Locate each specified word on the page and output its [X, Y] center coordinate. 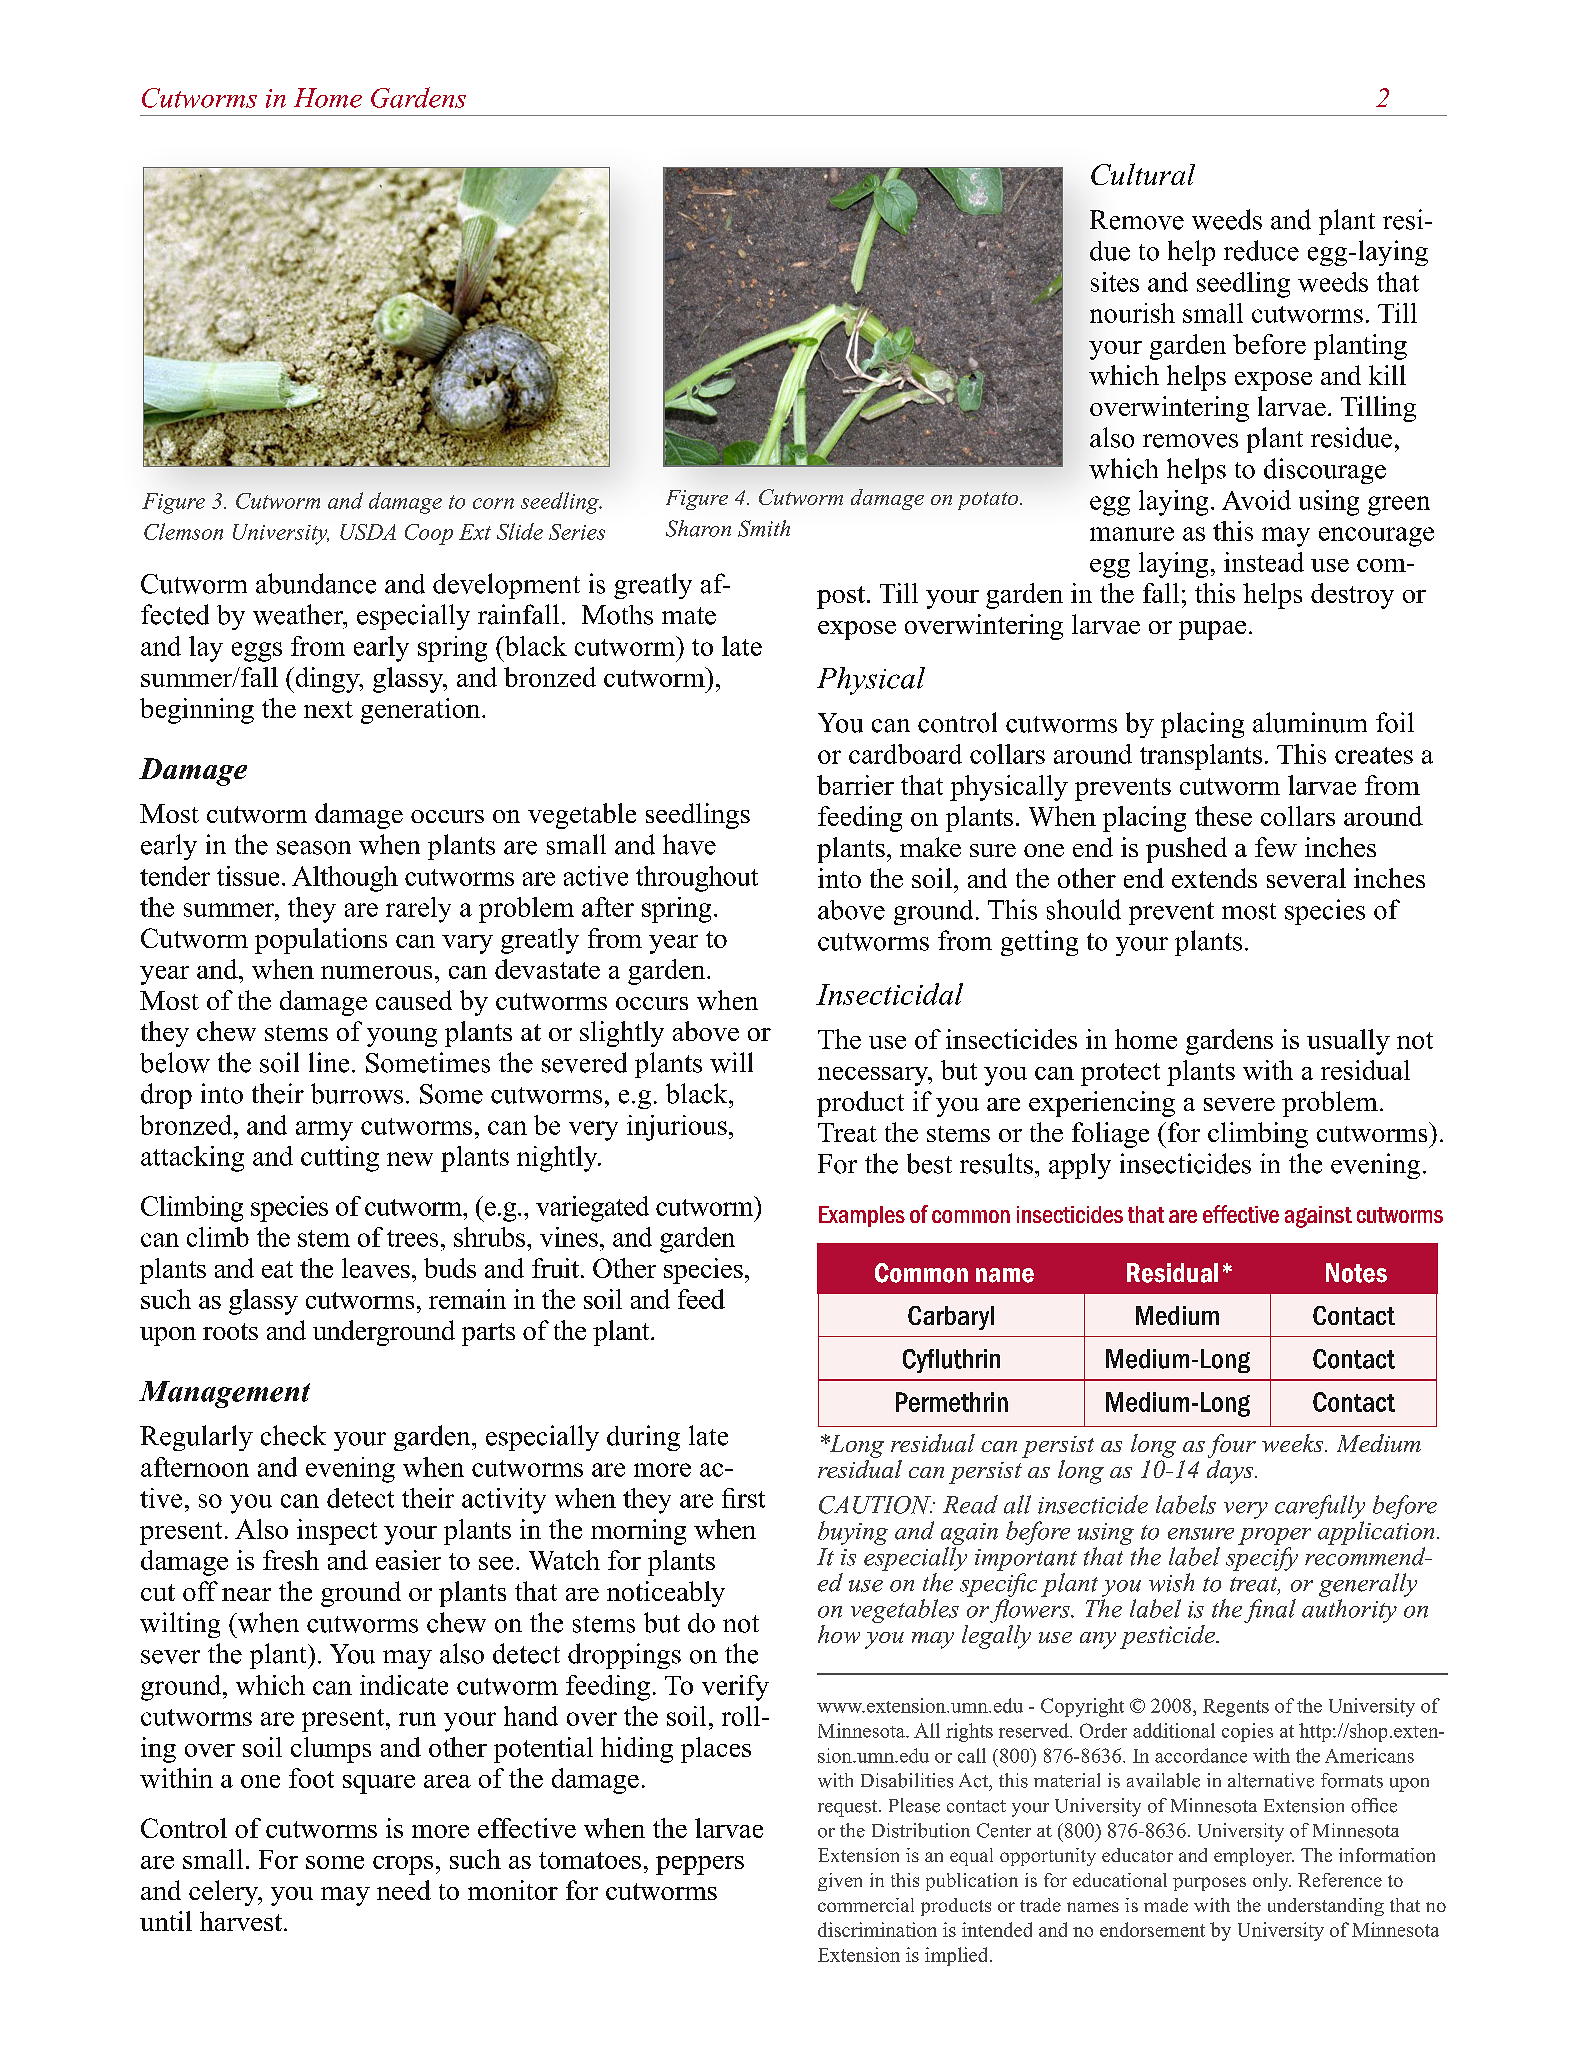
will [731, 1062]
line [329, 1062]
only [1272, 1882]
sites [1115, 282]
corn [493, 503]
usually [1348, 1042]
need [404, 1890]
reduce [1261, 250]
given [840, 1882]
